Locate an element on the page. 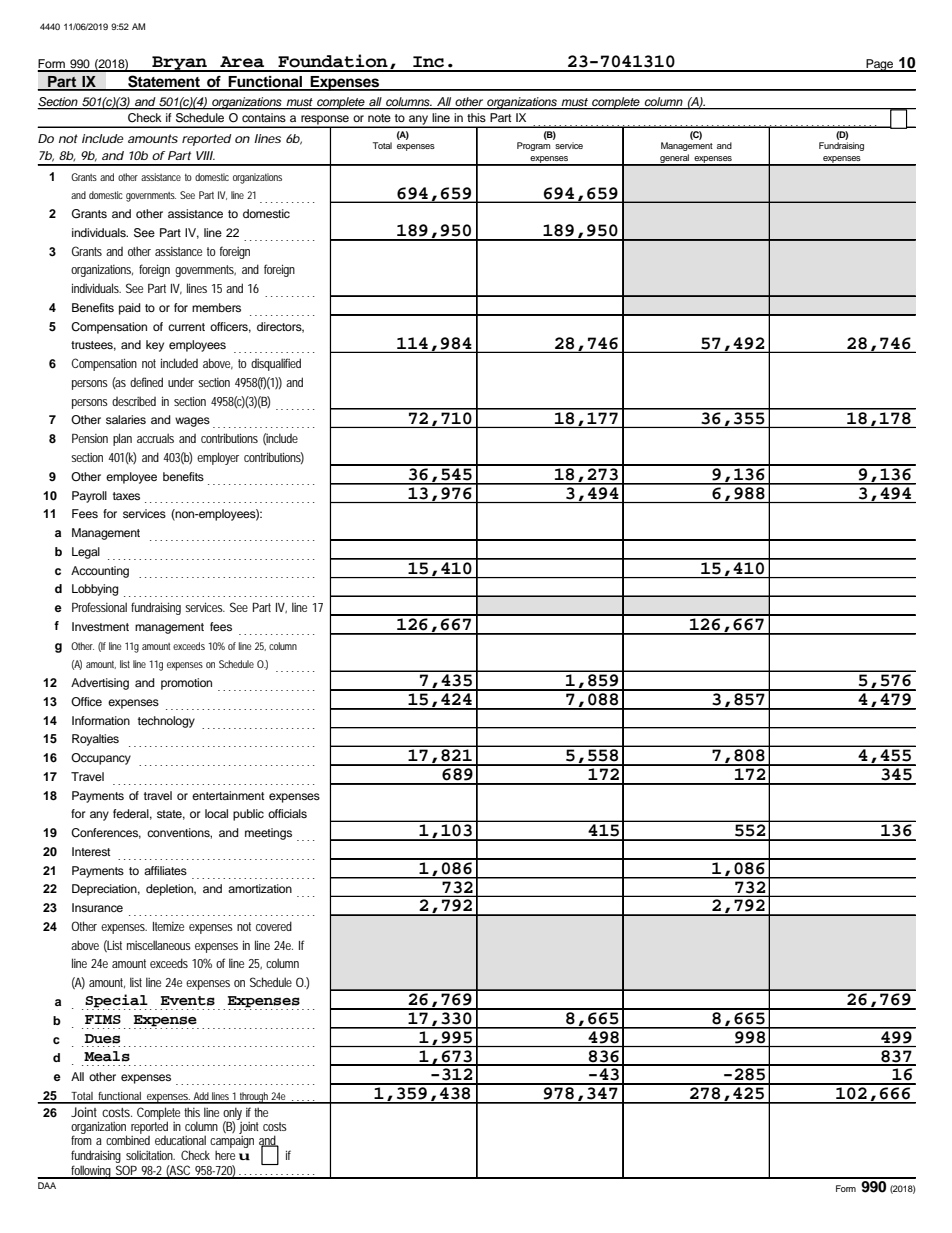 The height and width of the page is (1233, 952). Conferences is located at coordinates (106, 833).
